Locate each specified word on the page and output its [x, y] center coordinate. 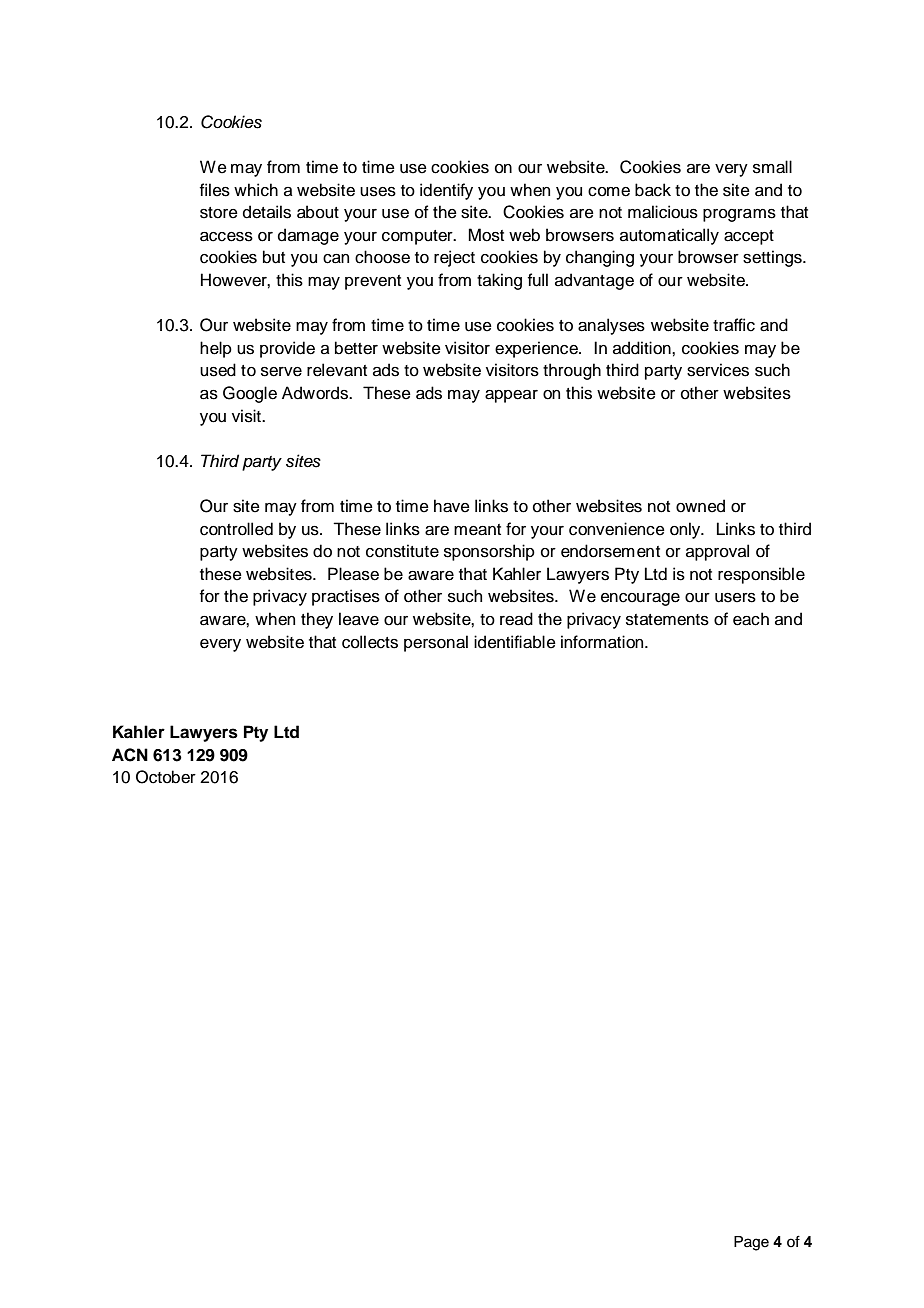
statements [667, 620]
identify [446, 191]
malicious [663, 212]
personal [436, 643]
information [603, 642]
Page [751, 1243]
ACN [130, 755]
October [166, 777]
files [215, 190]
